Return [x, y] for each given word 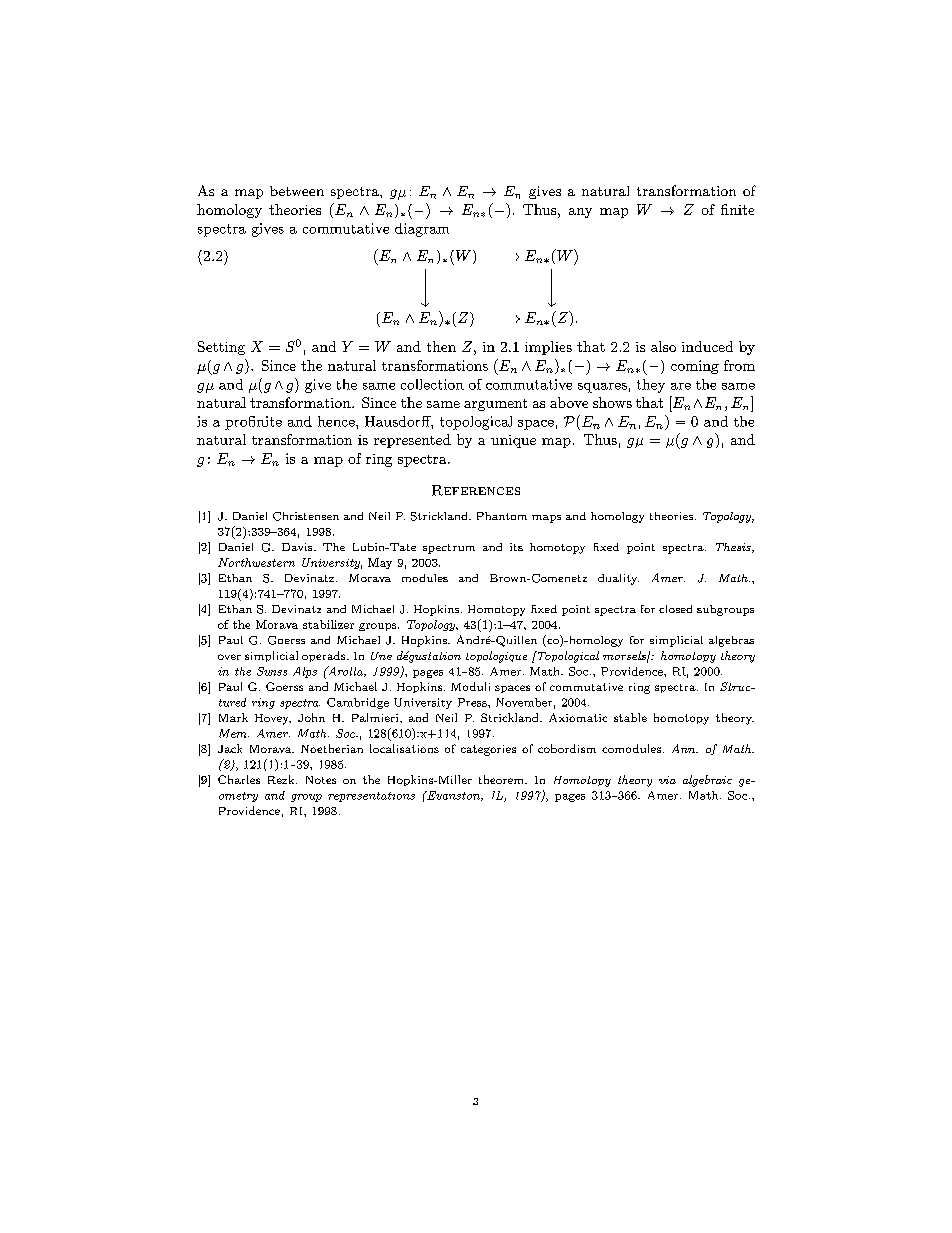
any [580, 213]
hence [337, 421]
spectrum [449, 549]
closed [675, 609]
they [651, 386]
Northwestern [256, 562]
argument [495, 405]
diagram [422, 230]
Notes [321, 780]
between [297, 191]
